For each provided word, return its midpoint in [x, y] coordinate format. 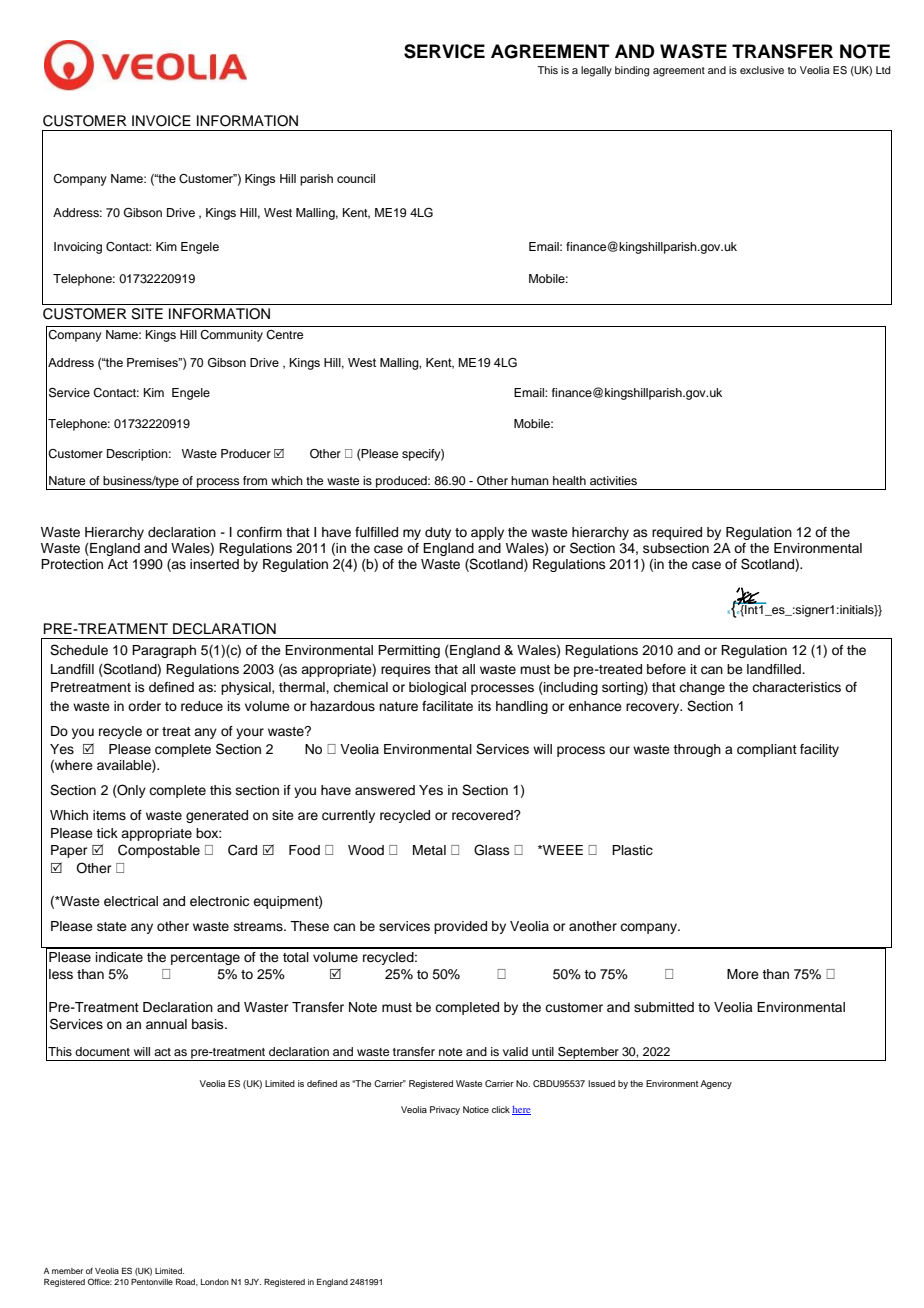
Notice [476, 1109]
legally [596, 71]
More [743, 974]
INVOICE [161, 121]
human [530, 480]
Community [231, 336]
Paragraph [164, 651]
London [215, 1282]
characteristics [796, 687]
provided [460, 927]
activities [613, 480]
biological [437, 688]
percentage [205, 959]
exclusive [762, 70]
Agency [716, 1084]
